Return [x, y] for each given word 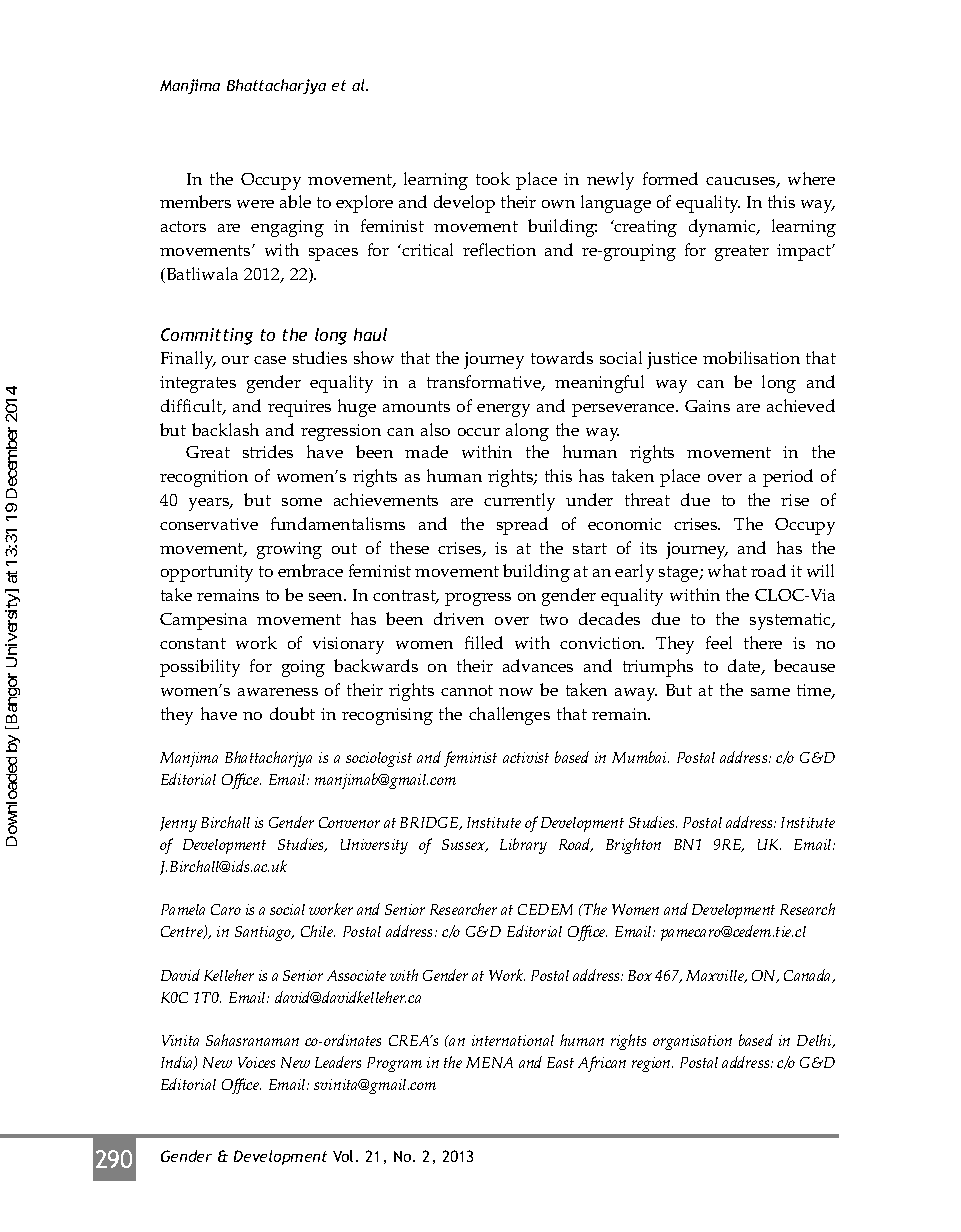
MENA [489, 1062]
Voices [256, 1062]
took [493, 178]
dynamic [723, 228]
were [255, 204]
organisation [692, 1042]
